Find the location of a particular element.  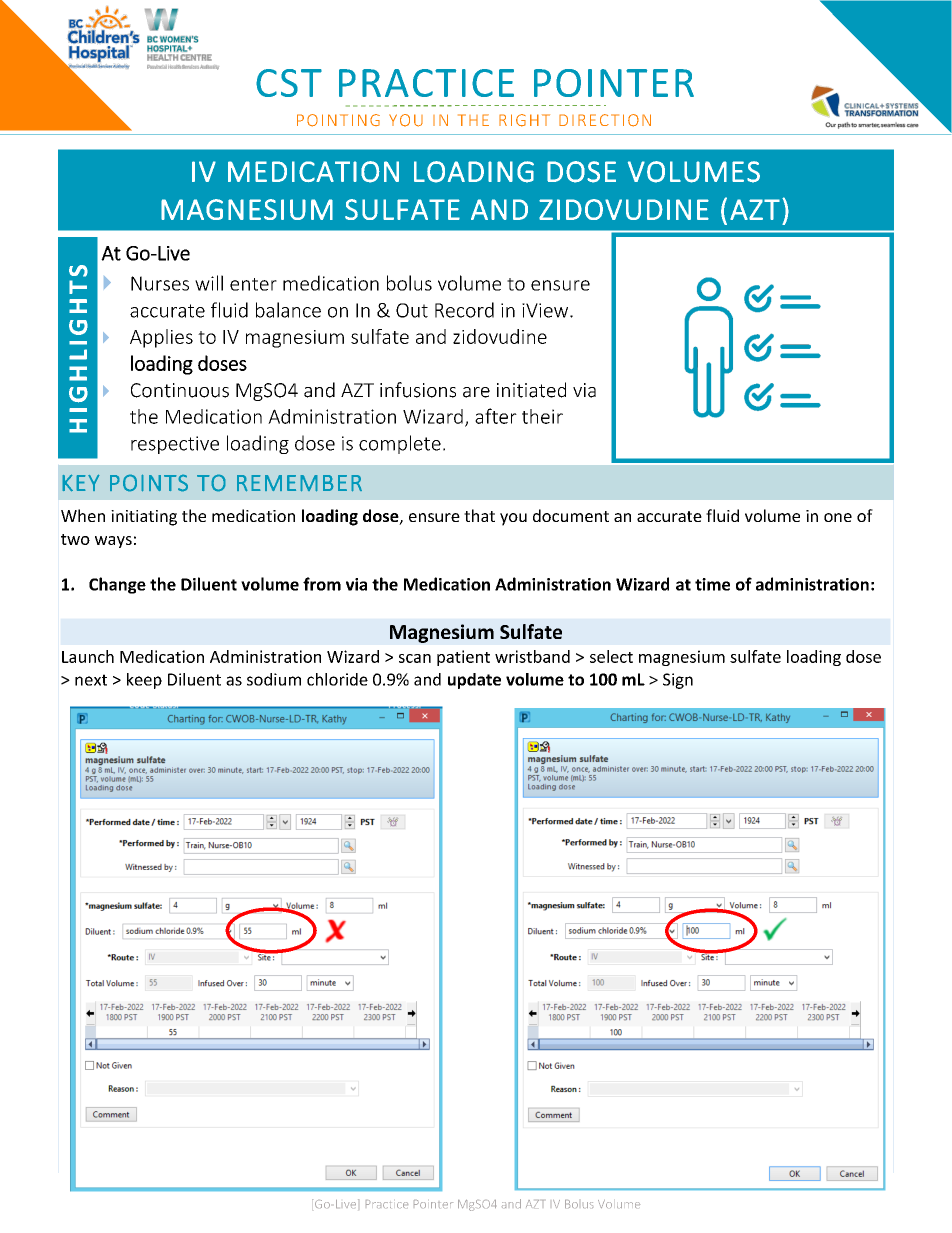

patient is located at coordinates (463, 658).
